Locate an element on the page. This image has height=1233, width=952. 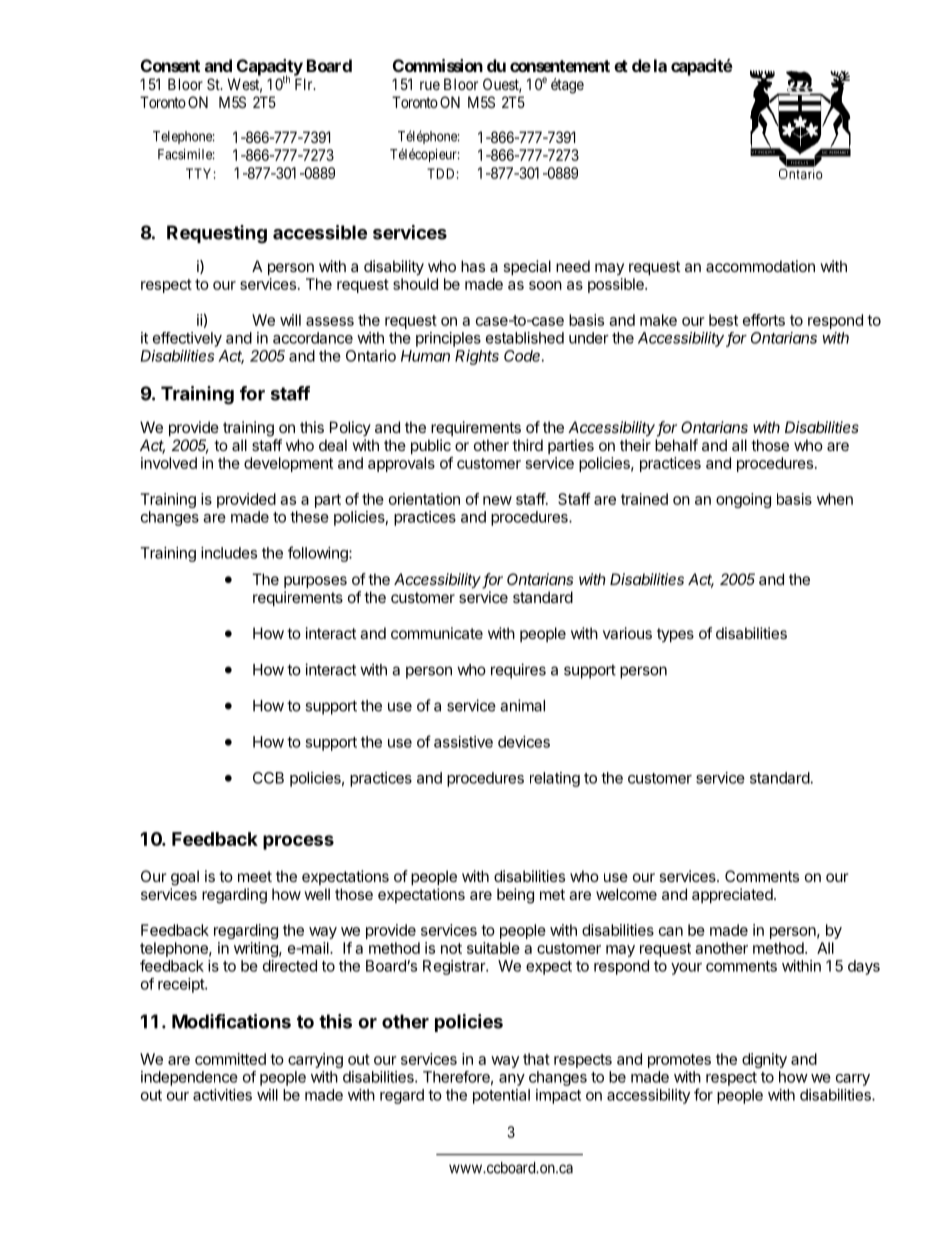
accommodation is located at coordinates (760, 266).
